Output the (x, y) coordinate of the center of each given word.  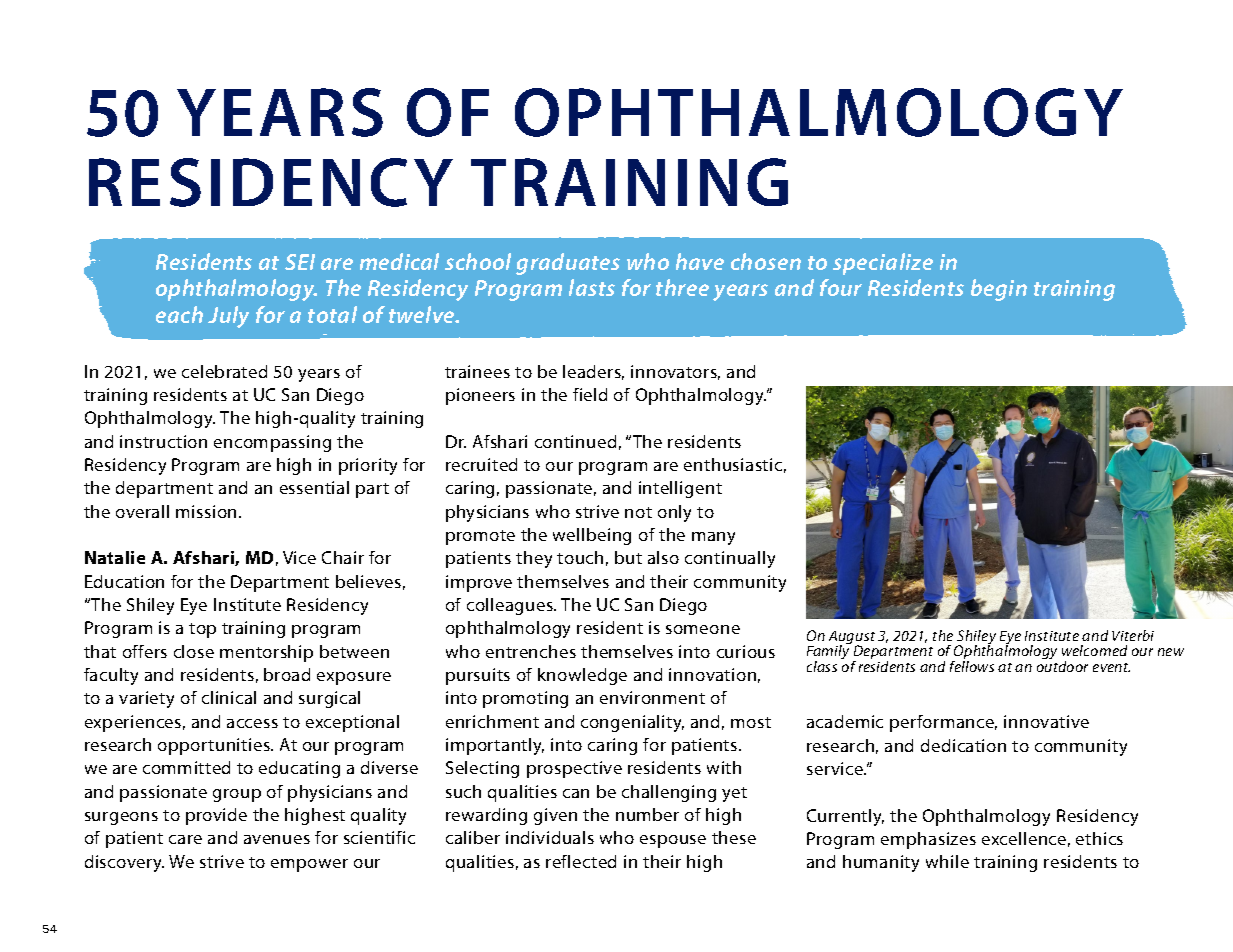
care (185, 839)
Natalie (115, 557)
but (628, 557)
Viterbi (1133, 635)
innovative (1046, 721)
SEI (300, 262)
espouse (673, 841)
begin (999, 290)
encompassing (272, 443)
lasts (592, 287)
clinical (229, 697)
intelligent (680, 489)
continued (575, 441)
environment (652, 697)
